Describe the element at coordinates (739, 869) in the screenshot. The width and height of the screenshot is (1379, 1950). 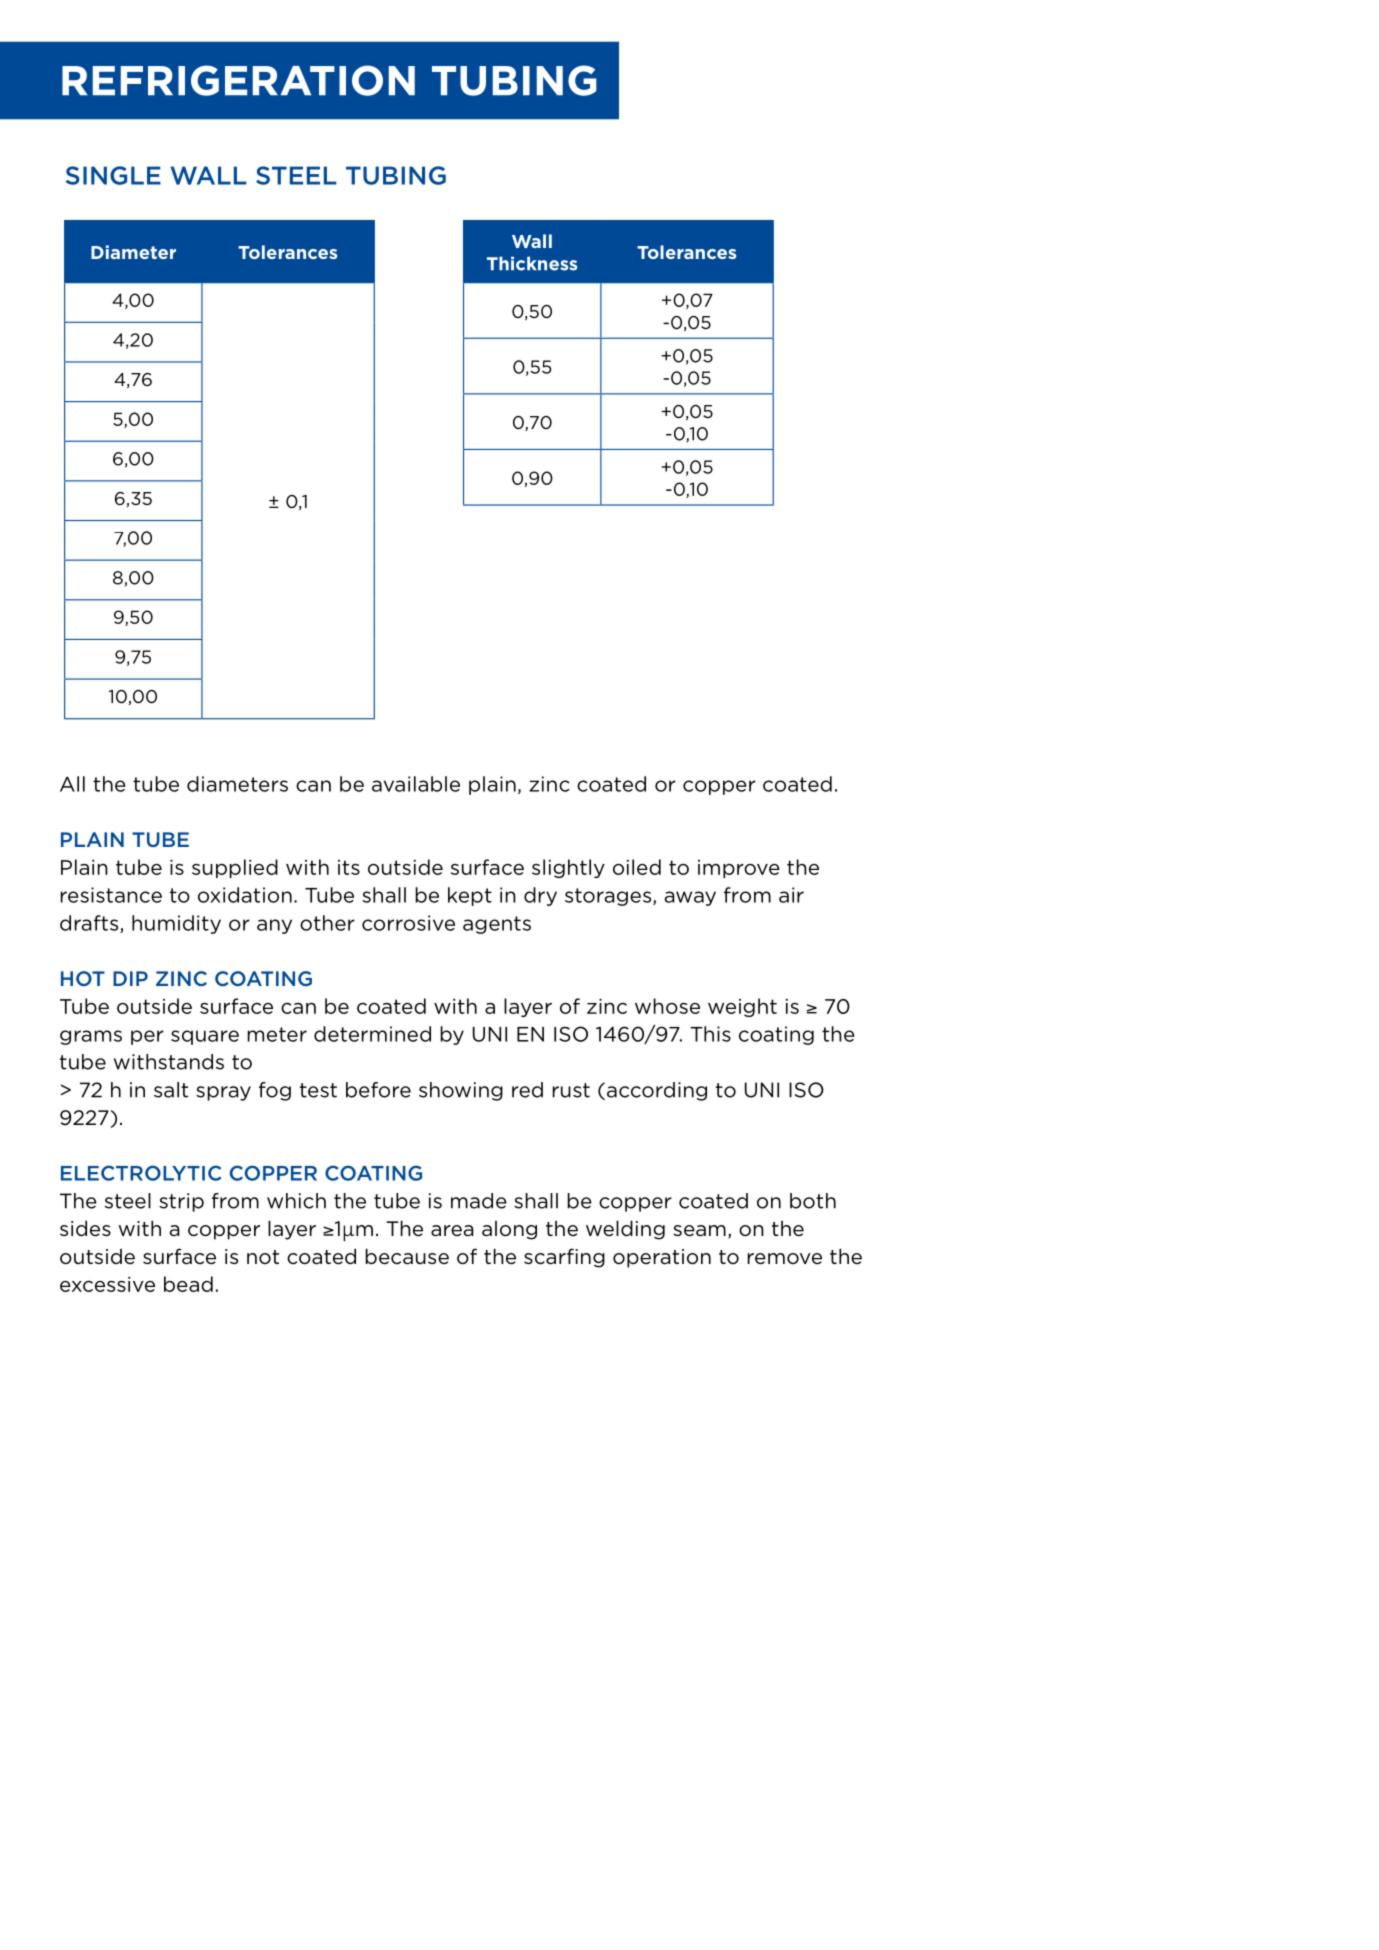
I see `improve` at that location.
